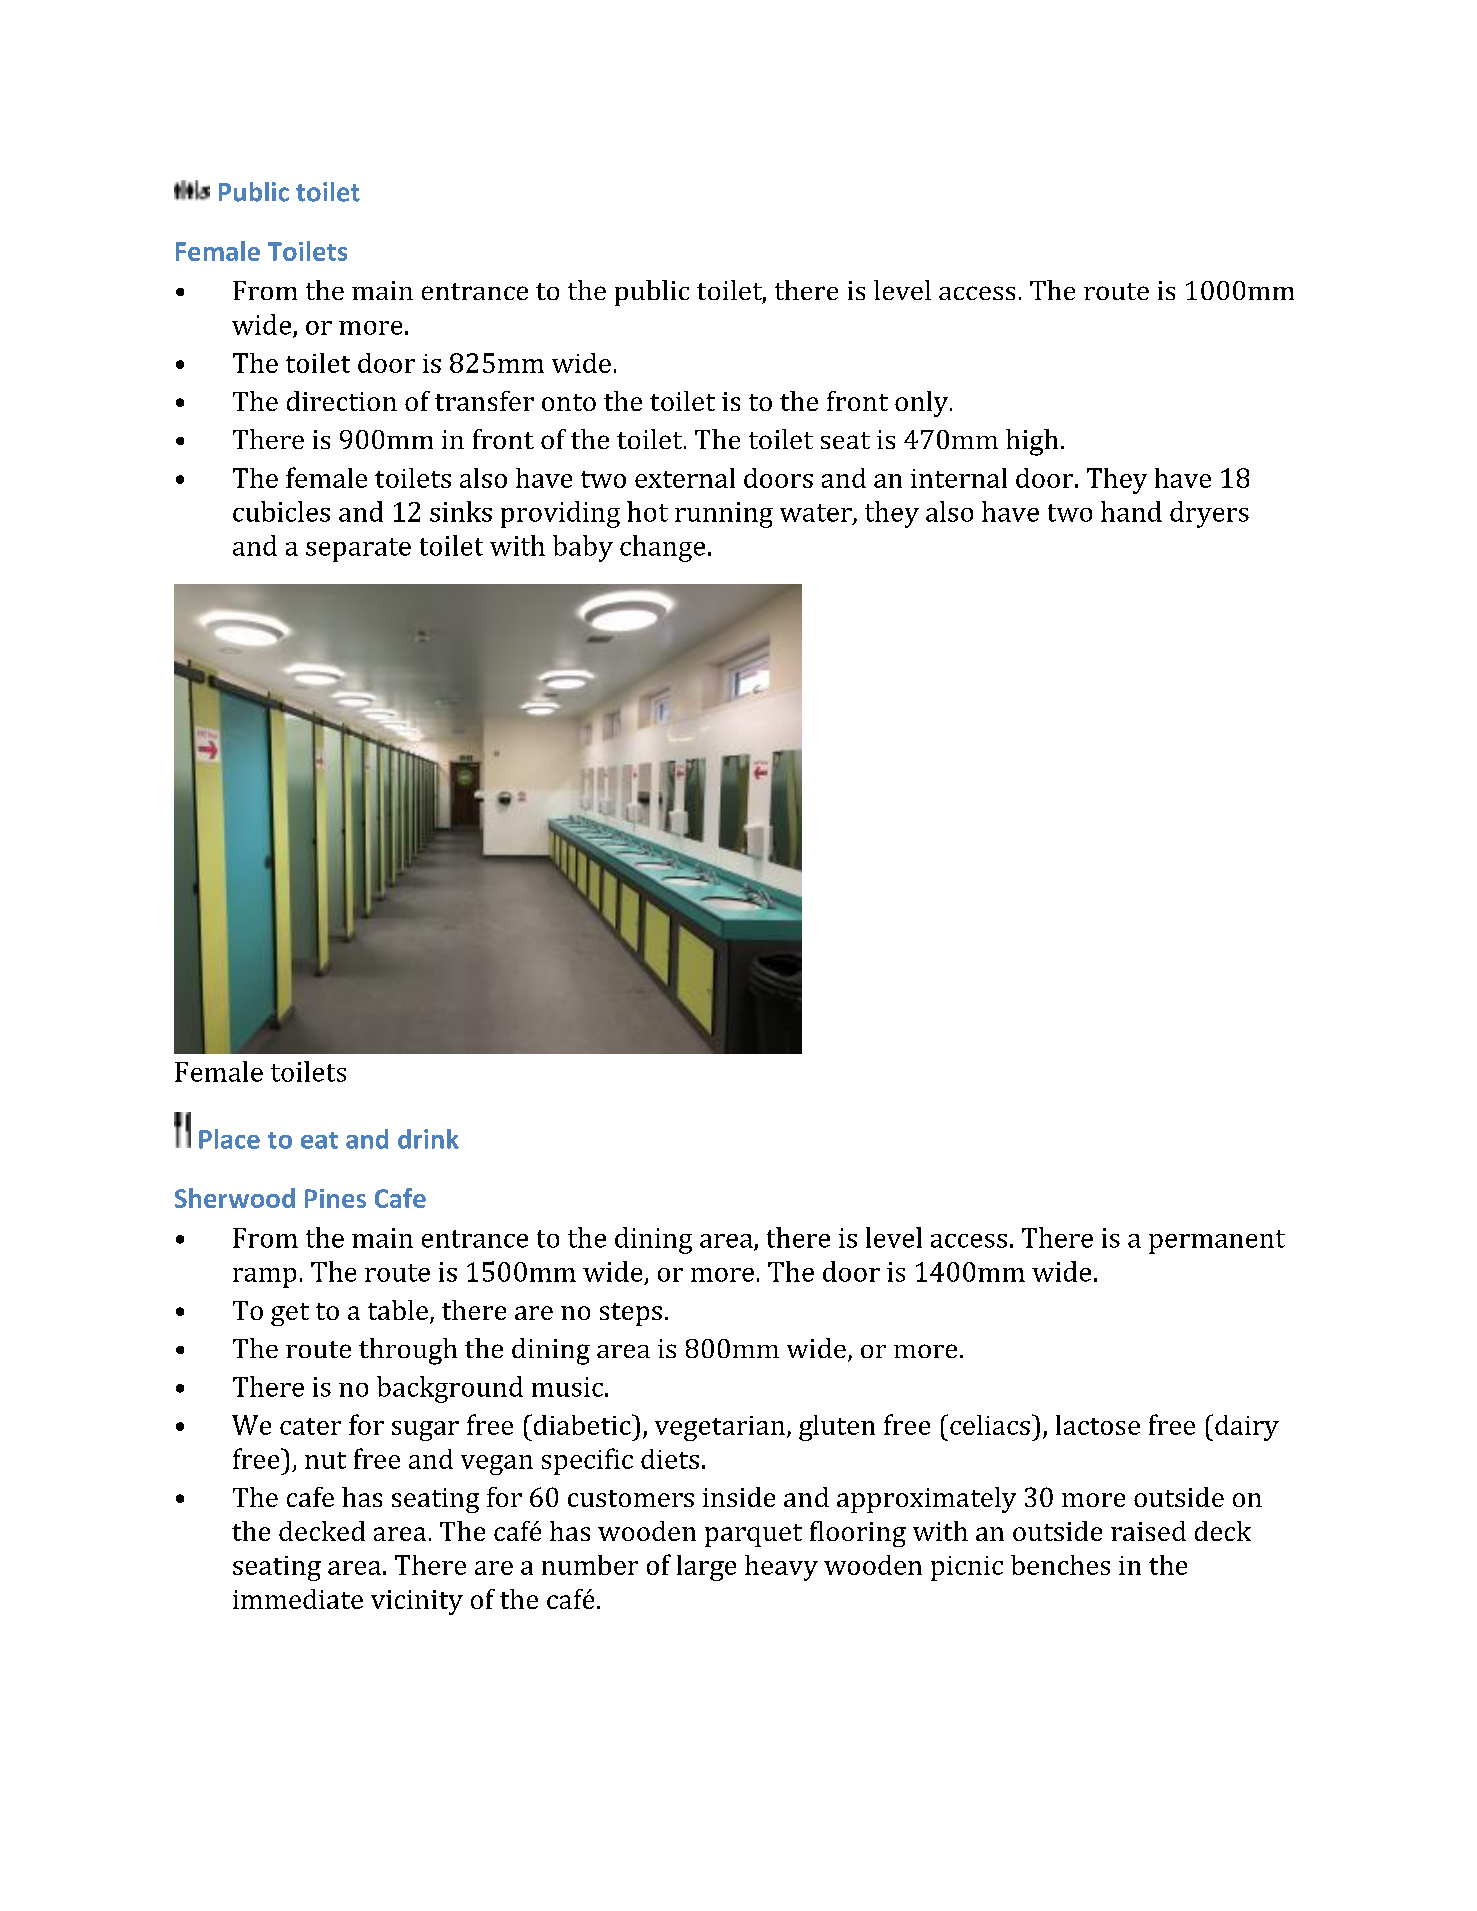 The height and width of the screenshot is (1911, 1477). What do you see at coordinates (1131, 511) in the screenshot?
I see `hand` at bounding box center [1131, 511].
